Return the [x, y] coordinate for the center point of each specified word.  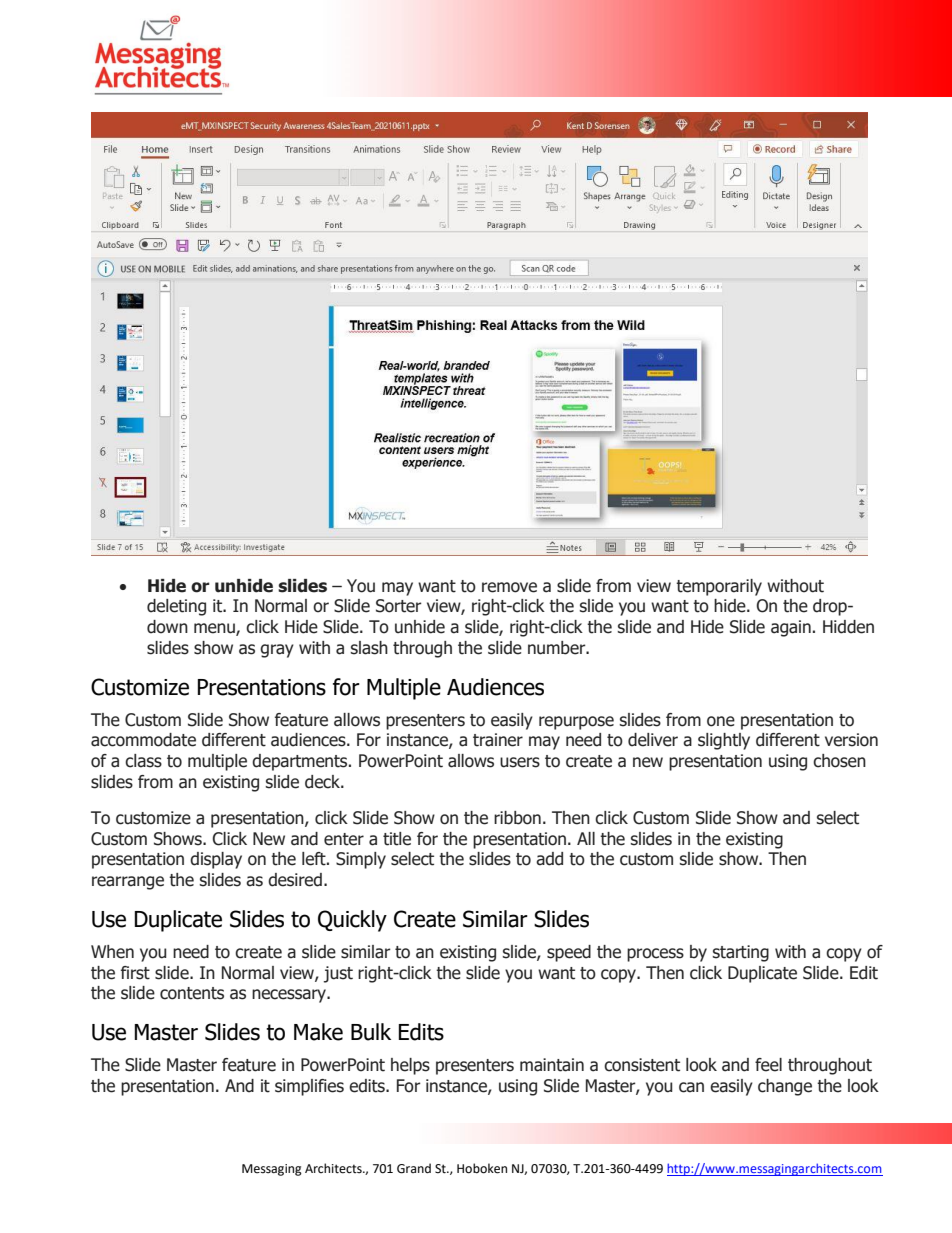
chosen [839, 761]
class [143, 761]
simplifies [309, 1087]
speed [569, 953]
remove [509, 587]
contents [192, 993]
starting [740, 953]
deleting [176, 607]
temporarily [719, 587]
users [520, 762]
